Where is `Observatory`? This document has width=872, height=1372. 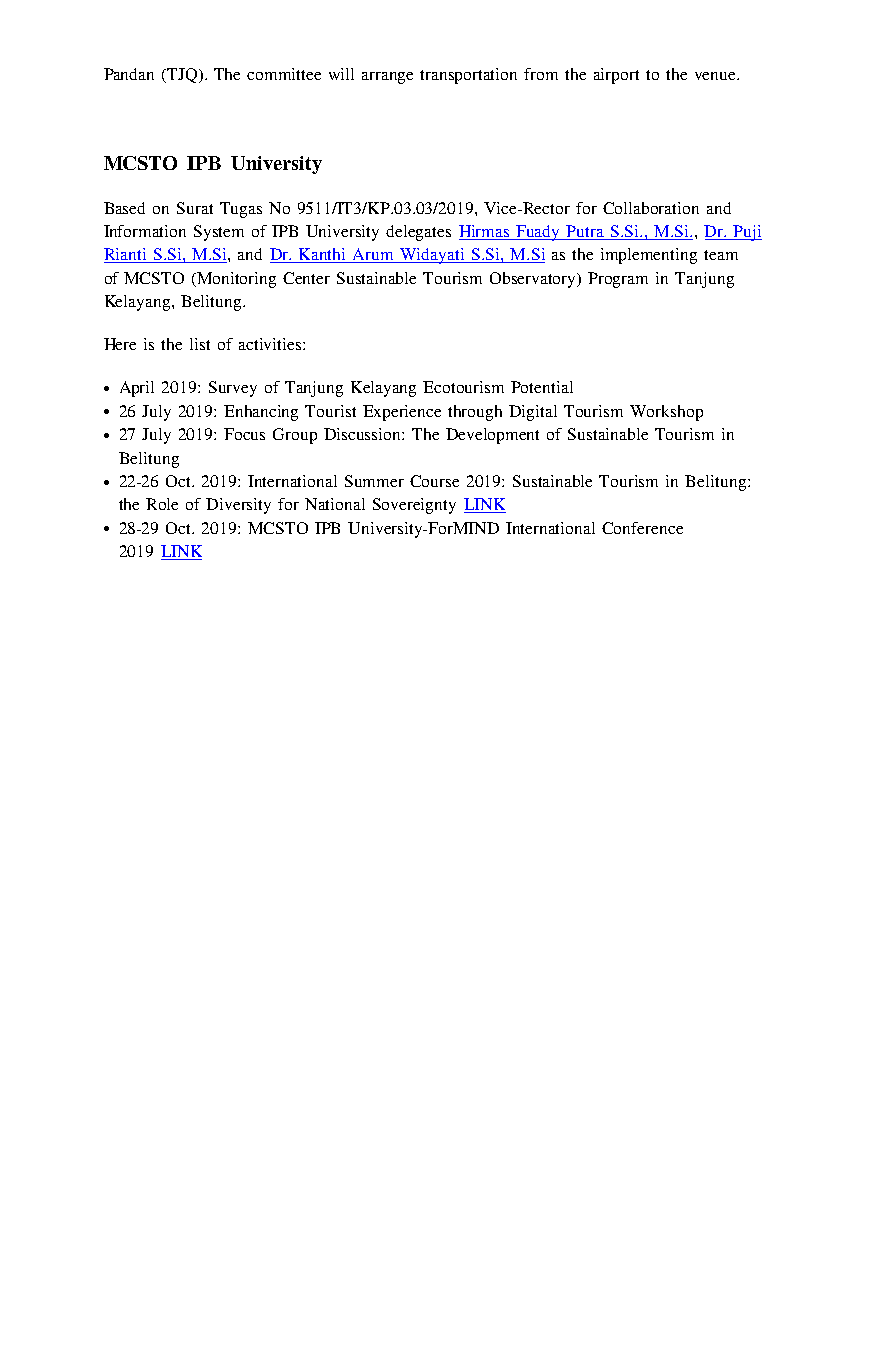
Observatory is located at coordinates (534, 280).
